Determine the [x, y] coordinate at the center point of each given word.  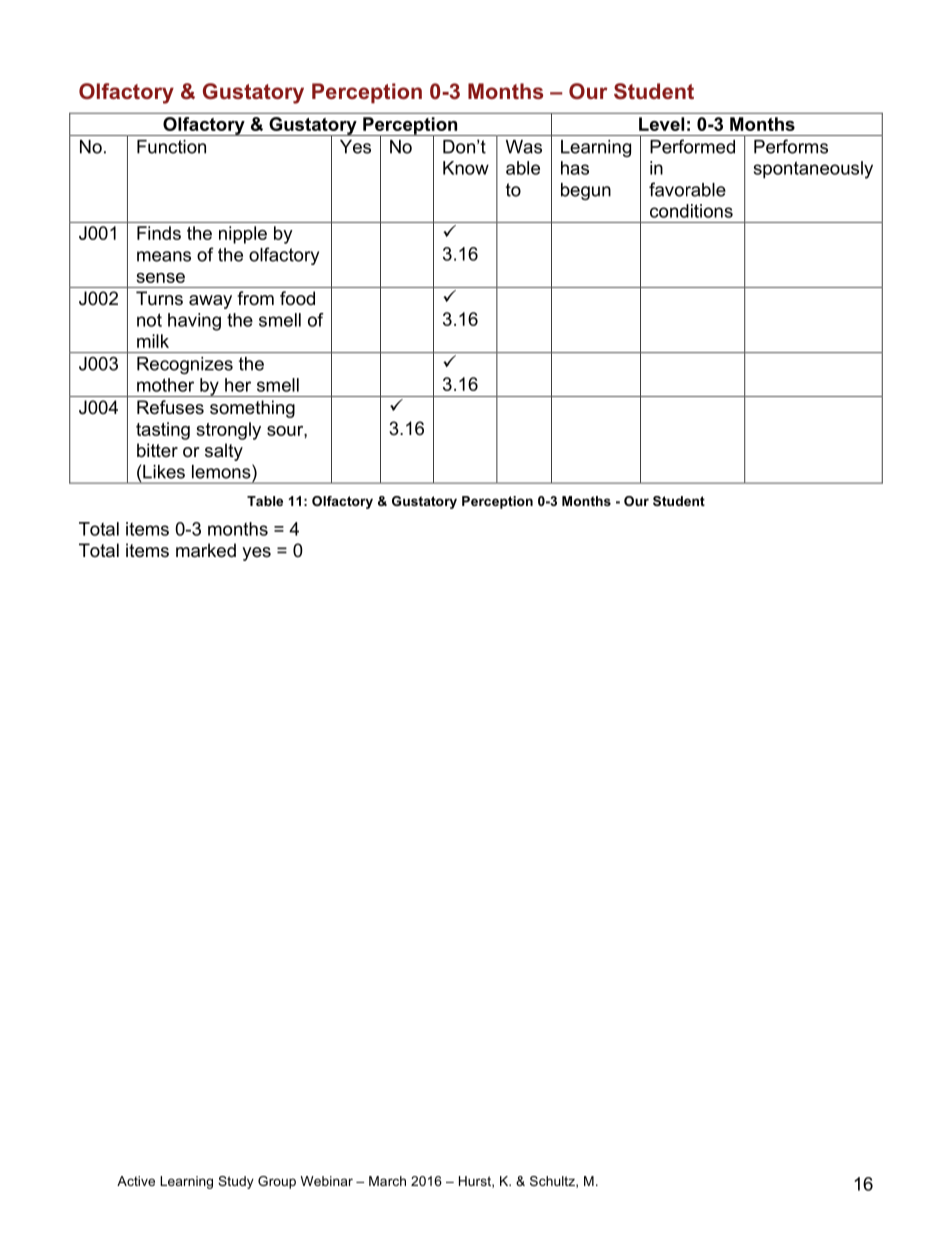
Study [236, 1182]
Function [171, 147]
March [387, 1181]
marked [206, 550]
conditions [691, 211]
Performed [692, 146]
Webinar [327, 1181]
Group [277, 1182]
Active [136, 1181]
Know [466, 168]
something [252, 409]
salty [224, 452]
